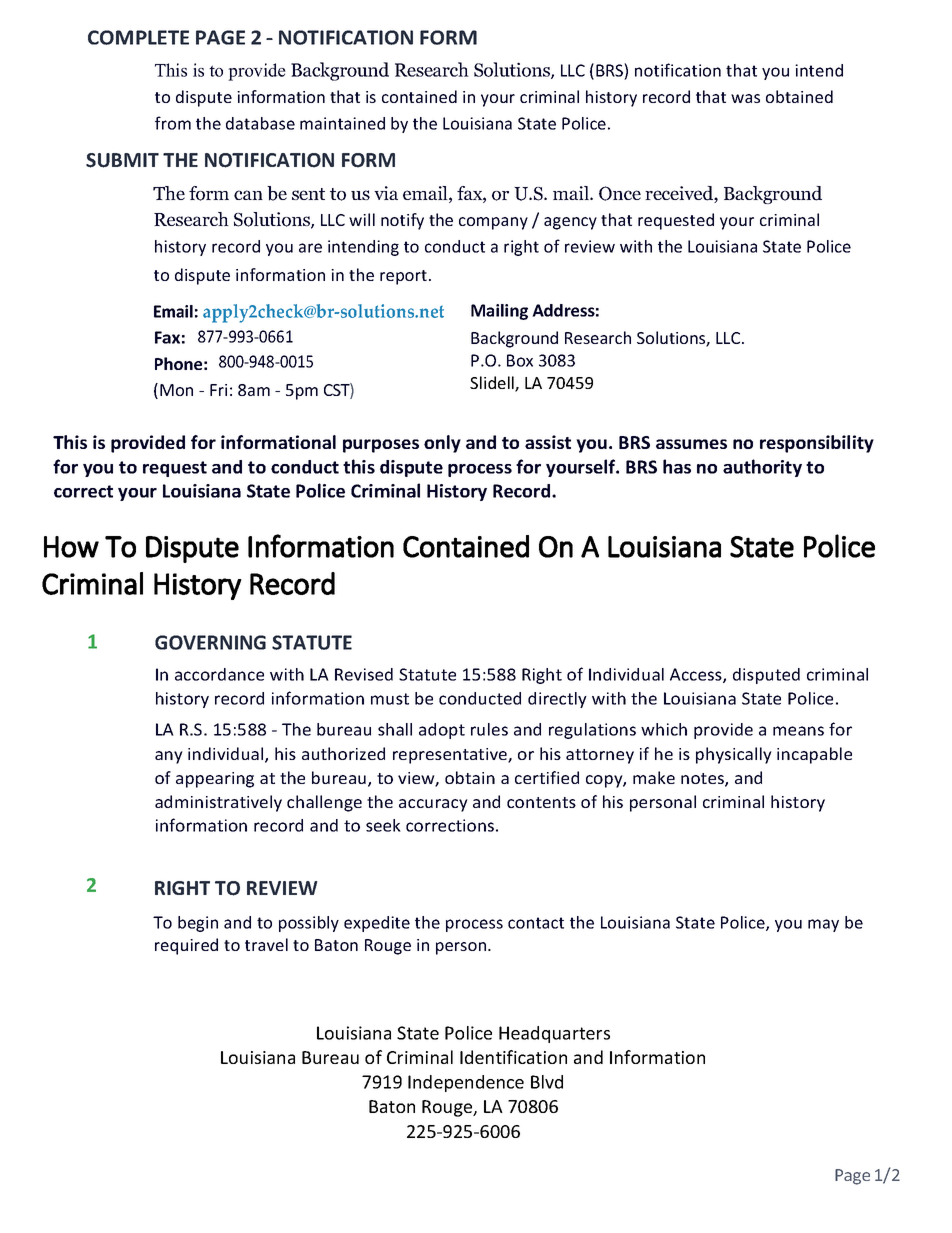 The height and width of the page is (1233, 952). I want to click on maintained, so click(342, 123).
